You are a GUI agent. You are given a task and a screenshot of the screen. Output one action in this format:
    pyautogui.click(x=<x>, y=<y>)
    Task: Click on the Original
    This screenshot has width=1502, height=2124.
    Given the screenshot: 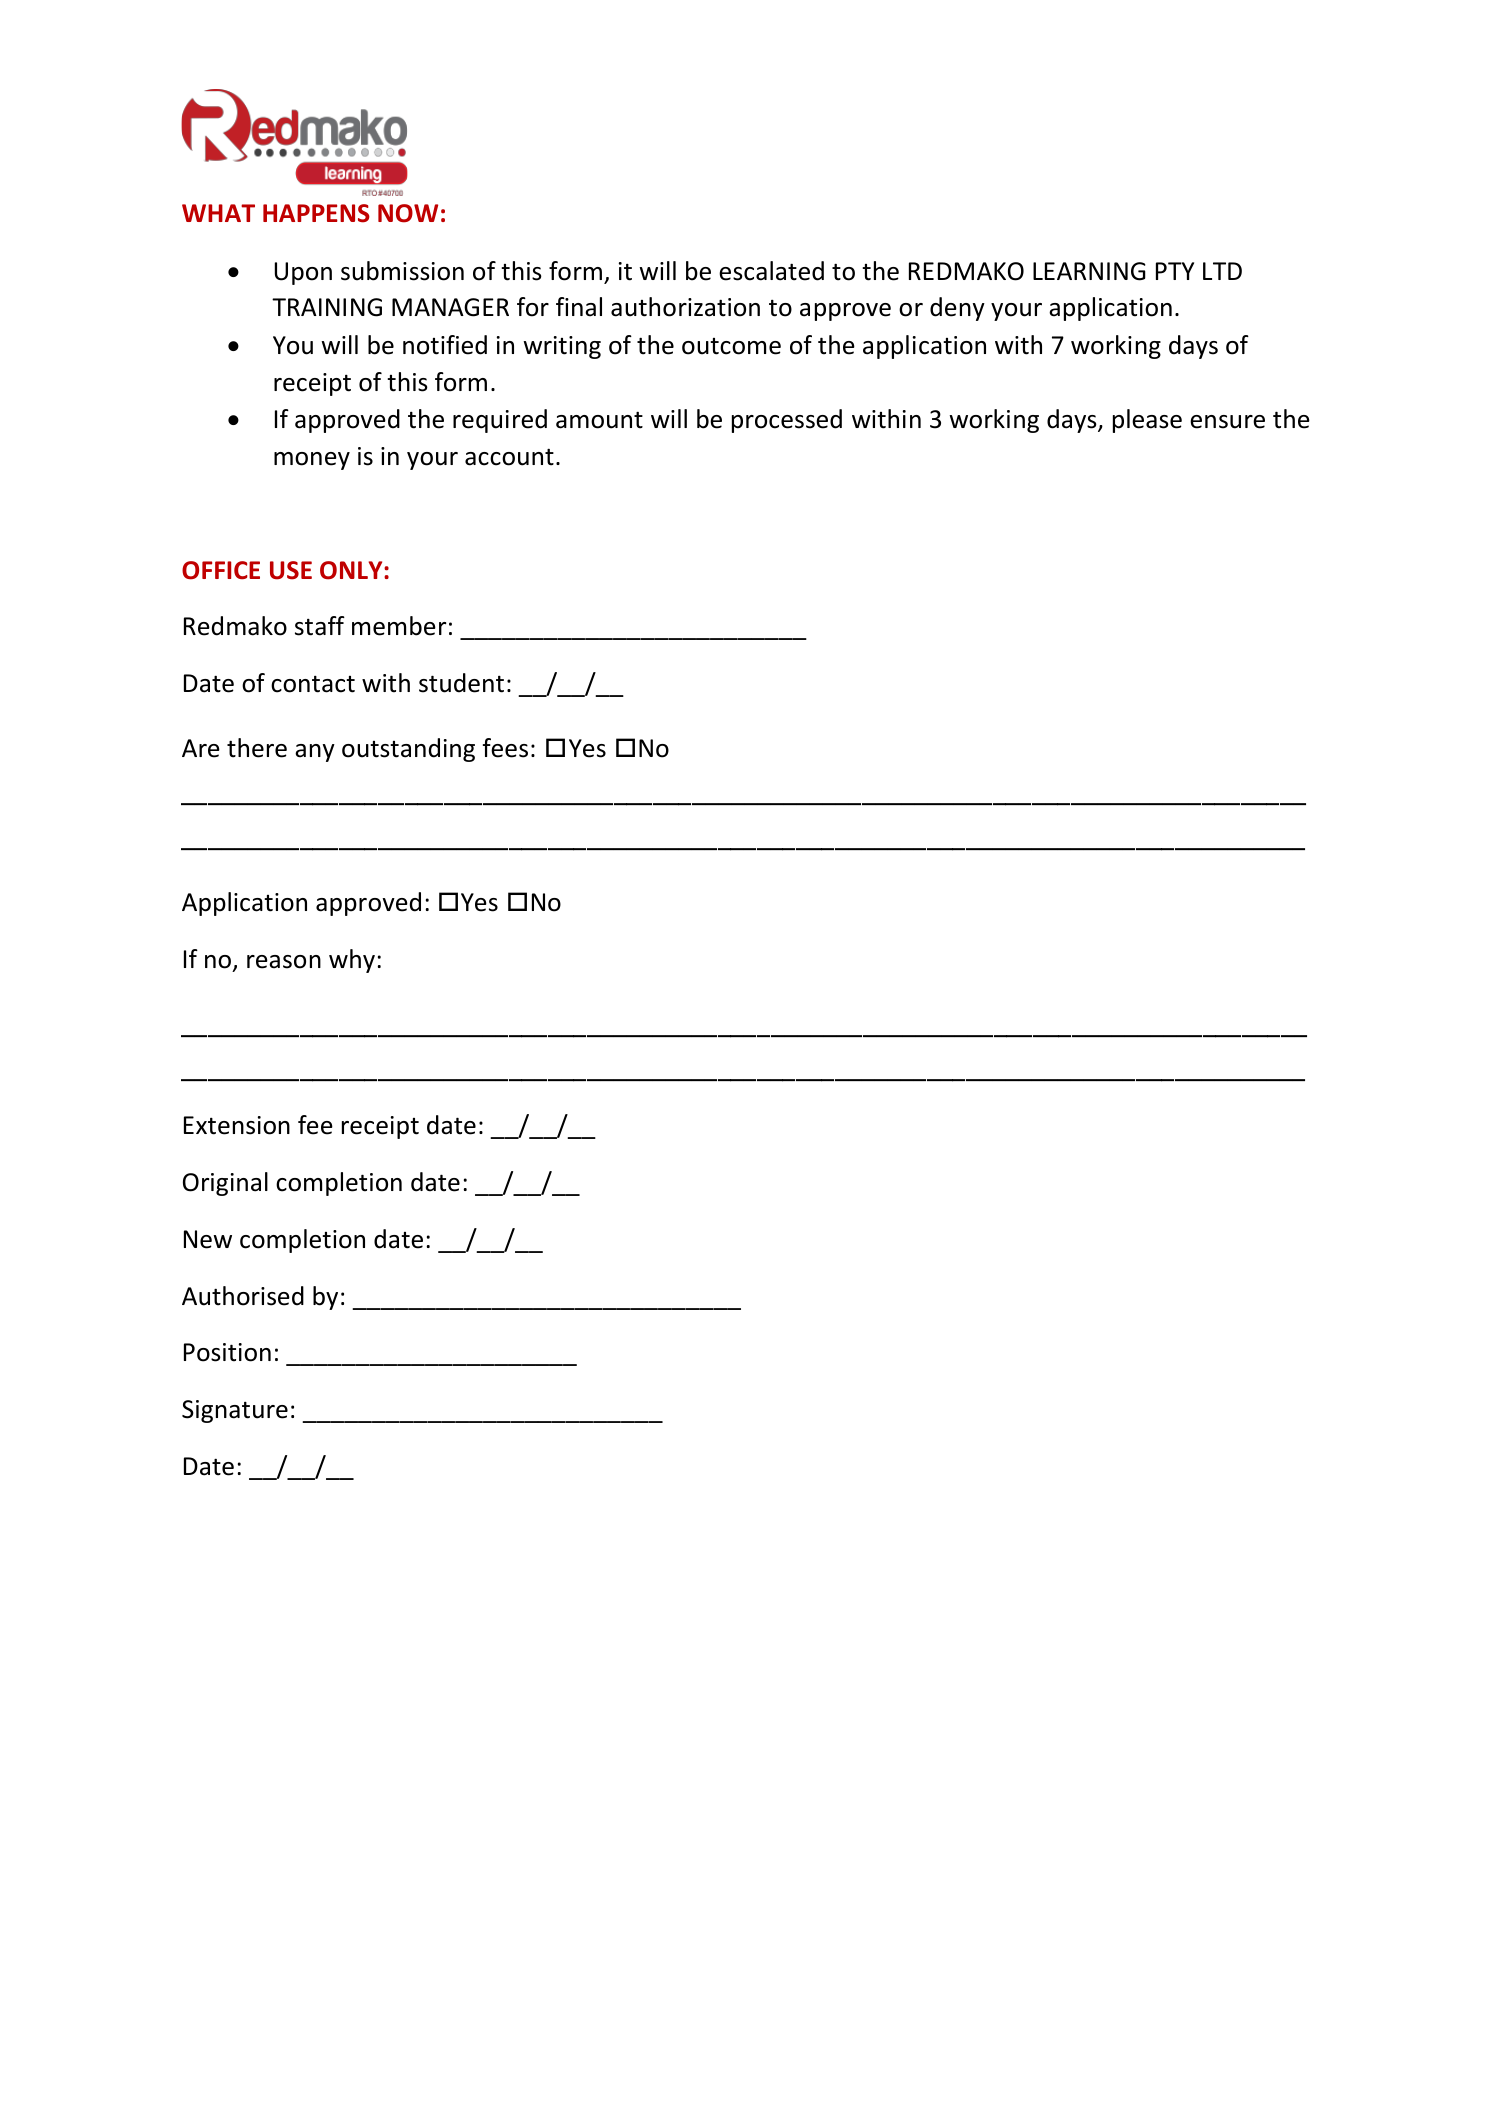 What is the action you would take?
    pyautogui.click(x=225, y=1184)
